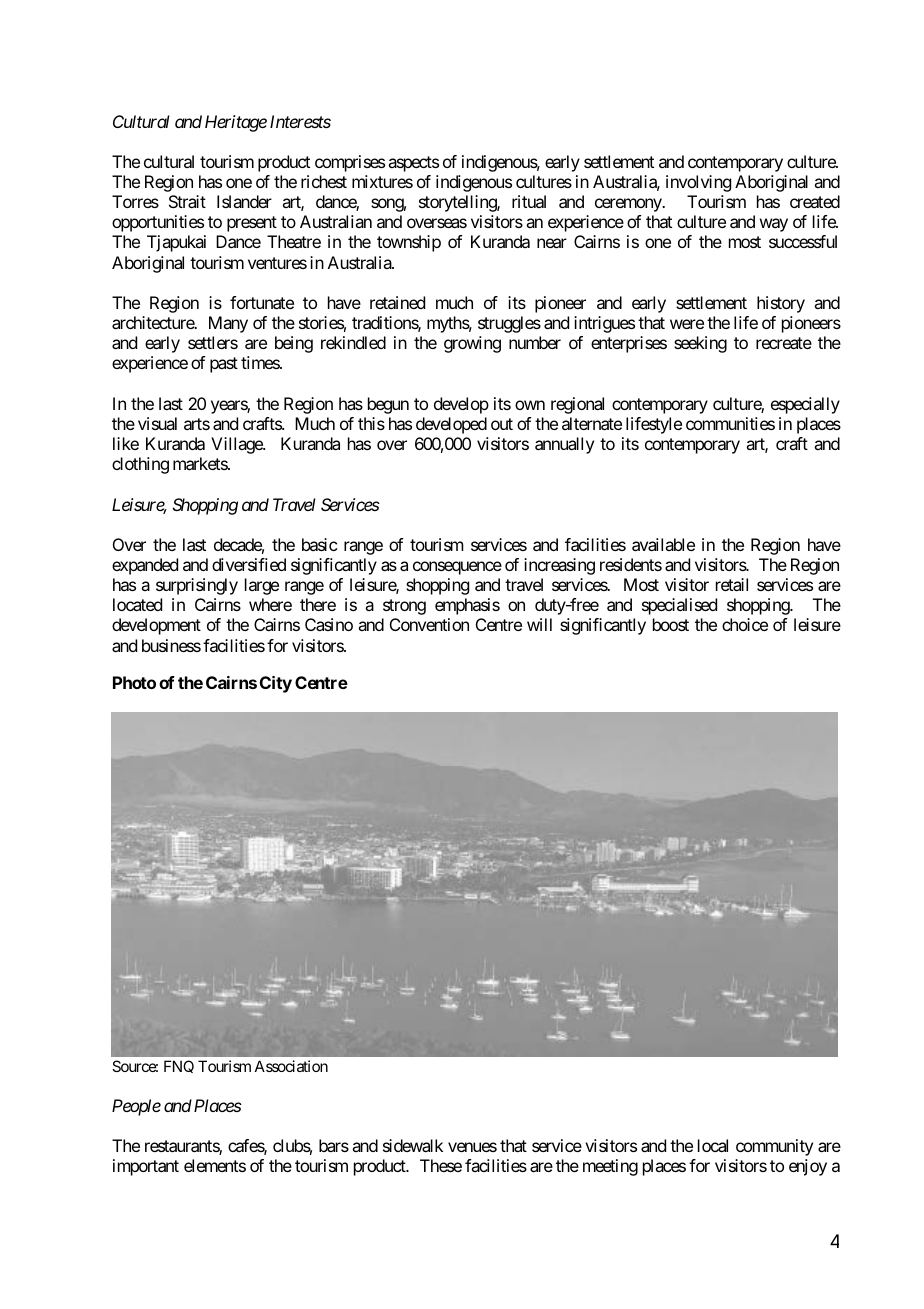  Describe the element at coordinates (679, 606) in the screenshot. I see `specialised` at that location.
